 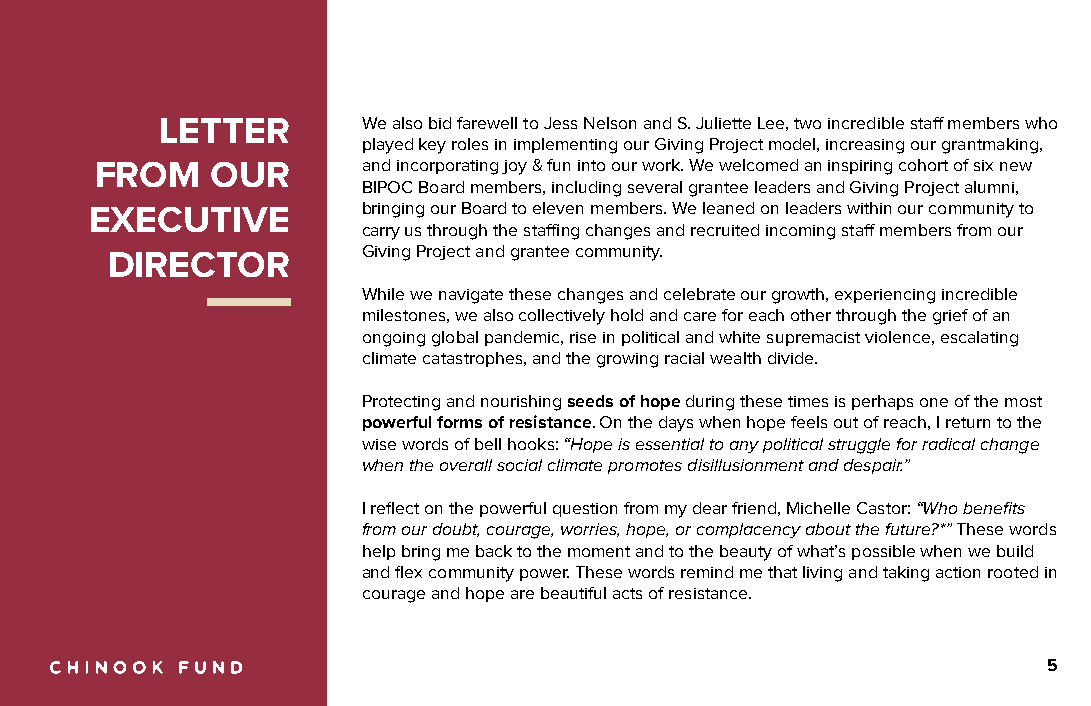 What do you see at coordinates (408, 572) in the screenshot?
I see `flex` at bounding box center [408, 572].
